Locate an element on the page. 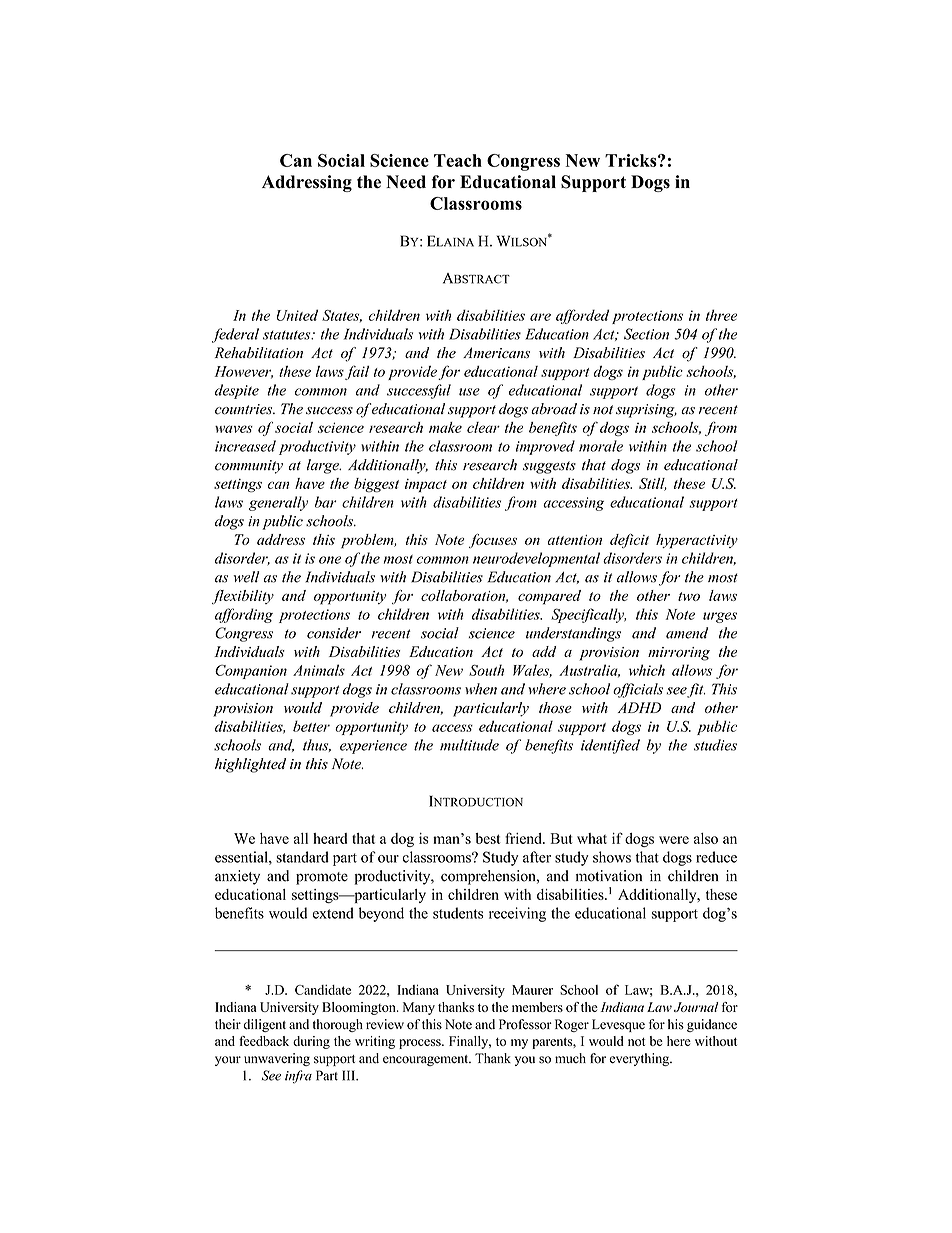 The image size is (952, 1233). South is located at coordinates (486, 670).
